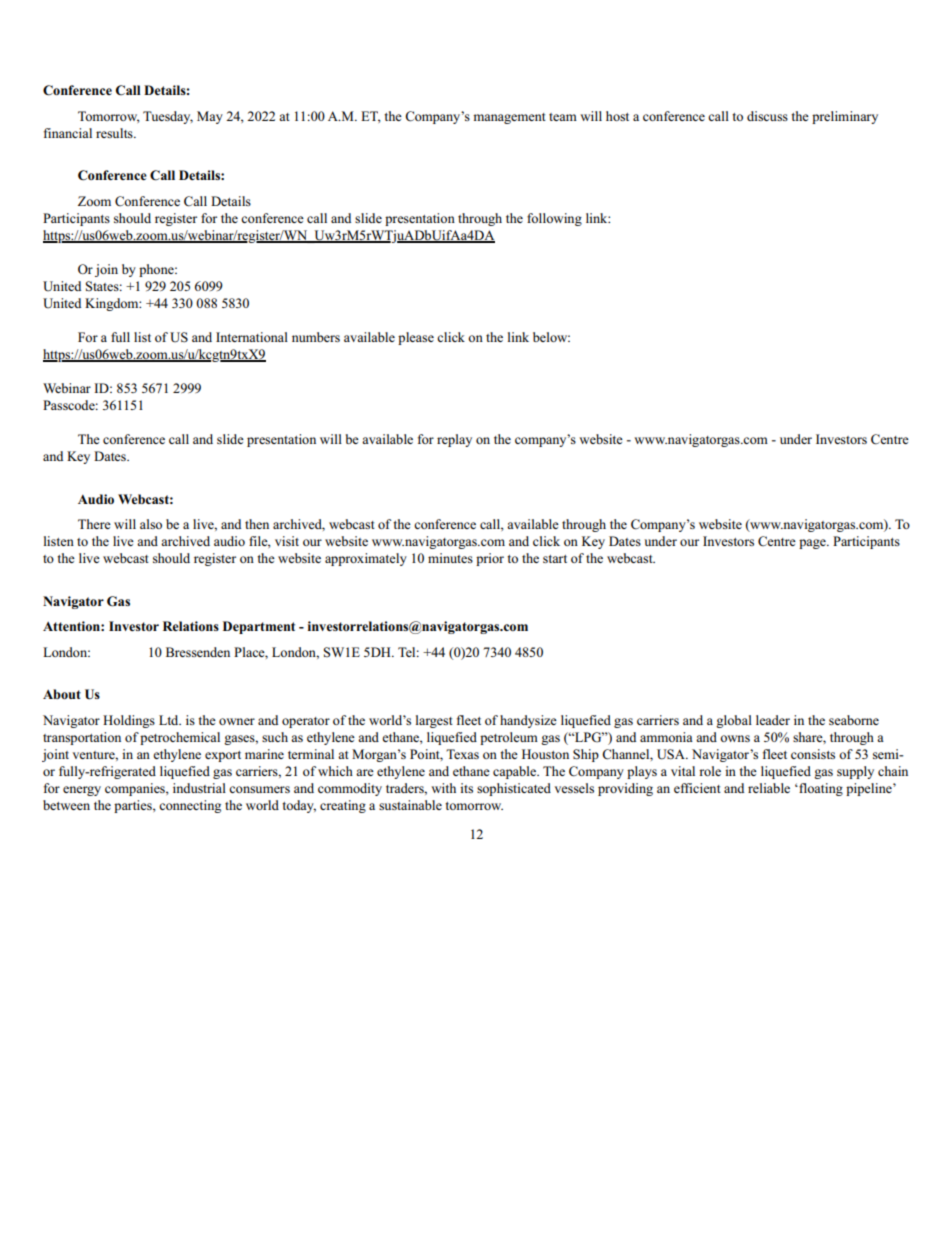 This page has height=1233, width=952. What do you see at coordinates (454, 440) in the page?
I see `replay` at bounding box center [454, 440].
